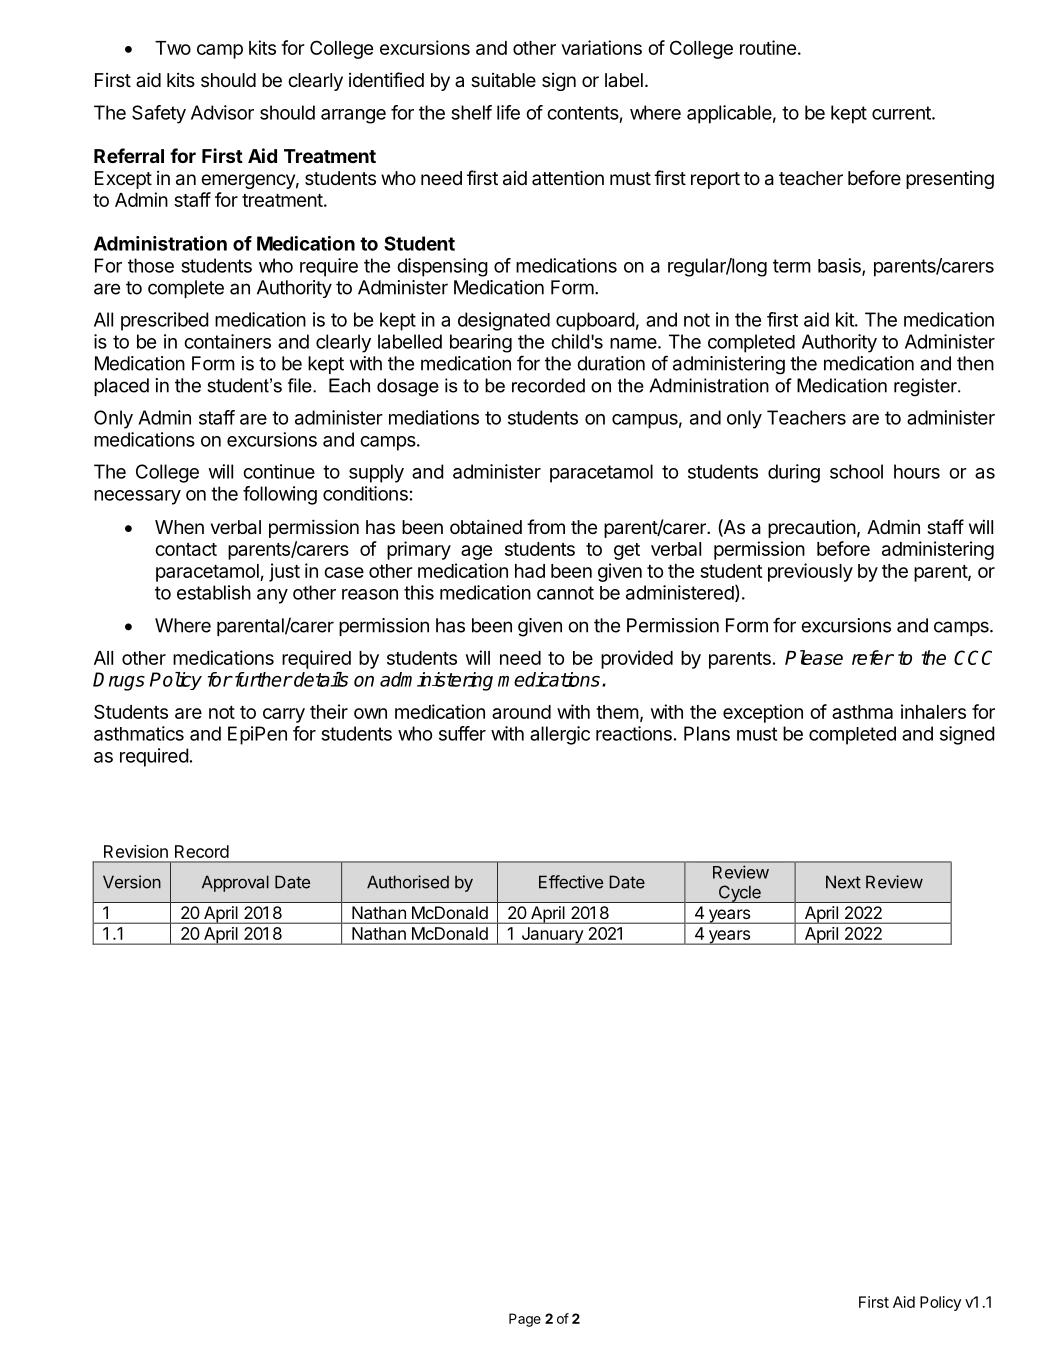  What do you see at coordinates (611, 363) in the screenshot?
I see `duration` at bounding box center [611, 363].
